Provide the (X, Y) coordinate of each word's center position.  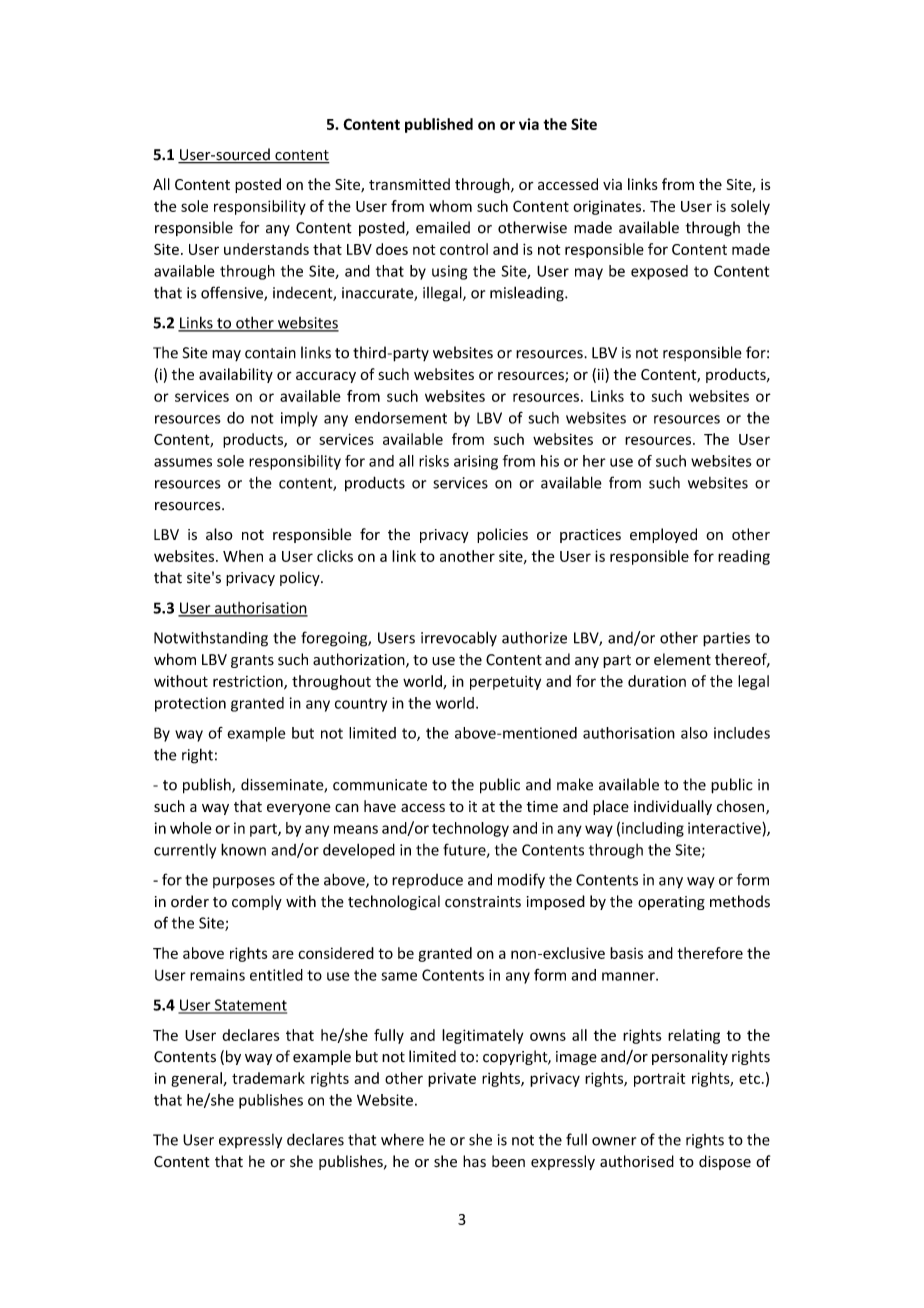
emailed (443, 227)
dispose (725, 1162)
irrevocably (459, 639)
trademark (268, 1078)
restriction (249, 682)
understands (266, 249)
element (682, 659)
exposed (659, 272)
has (474, 1161)
